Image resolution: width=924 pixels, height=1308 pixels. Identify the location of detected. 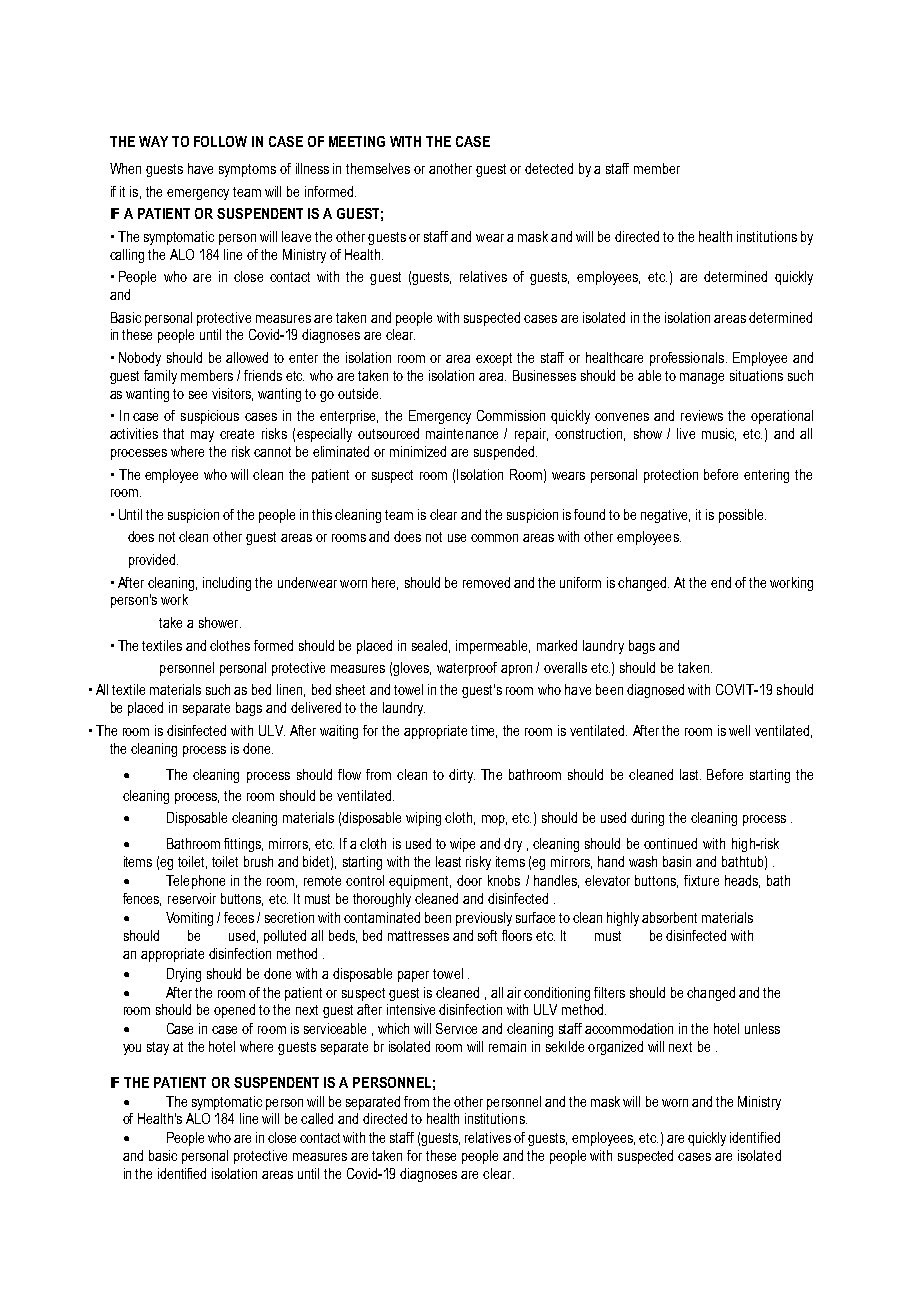
(549, 168).
